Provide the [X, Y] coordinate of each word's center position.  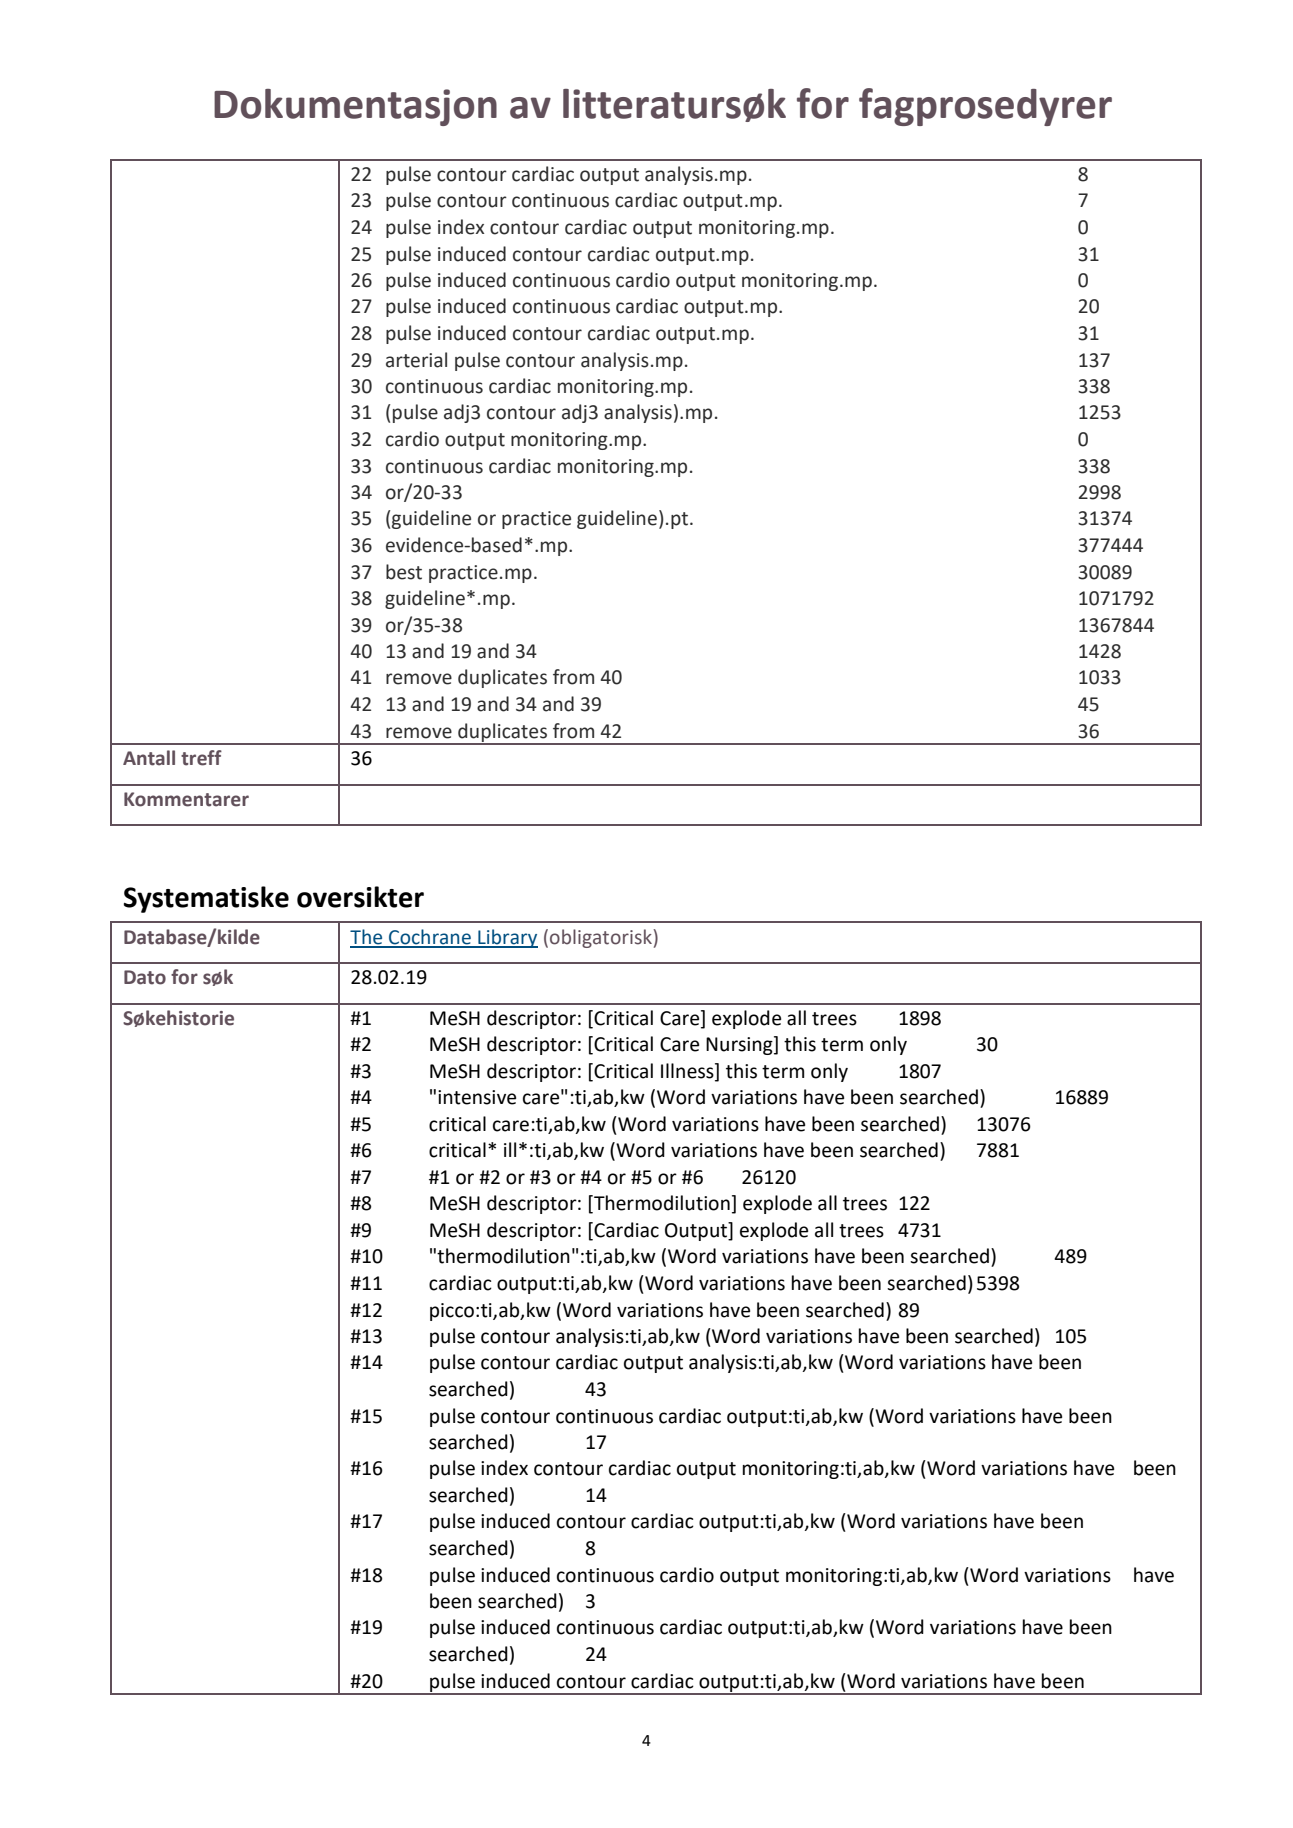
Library [507, 938]
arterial [416, 360]
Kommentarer [186, 799]
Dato [145, 977]
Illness [688, 1072]
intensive [477, 1097]
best [404, 572]
